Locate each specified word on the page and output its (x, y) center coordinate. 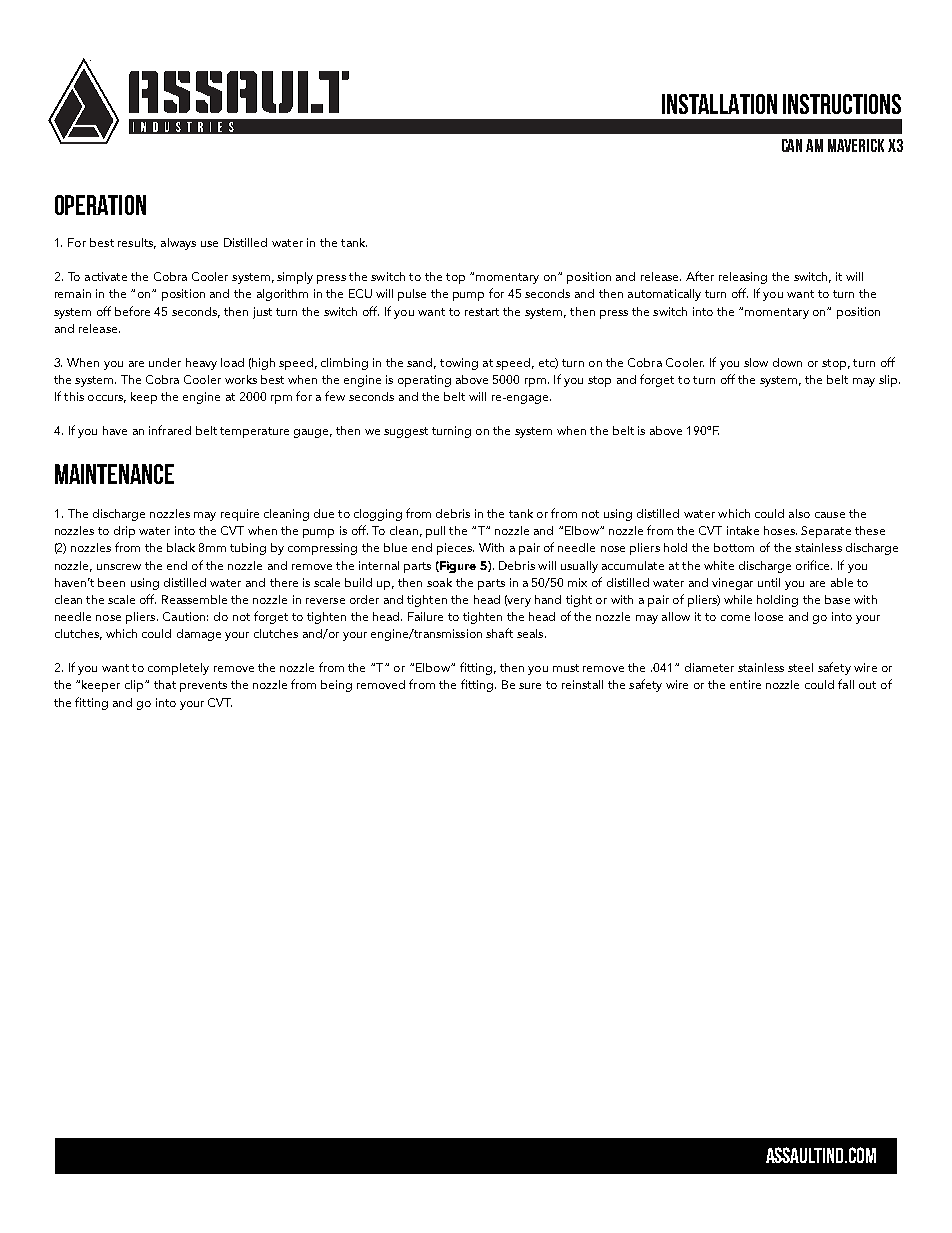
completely (178, 669)
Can (792, 145)
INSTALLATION (719, 104)
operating (424, 381)
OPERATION (100, 205)
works (241, 379)
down (787, 362)
